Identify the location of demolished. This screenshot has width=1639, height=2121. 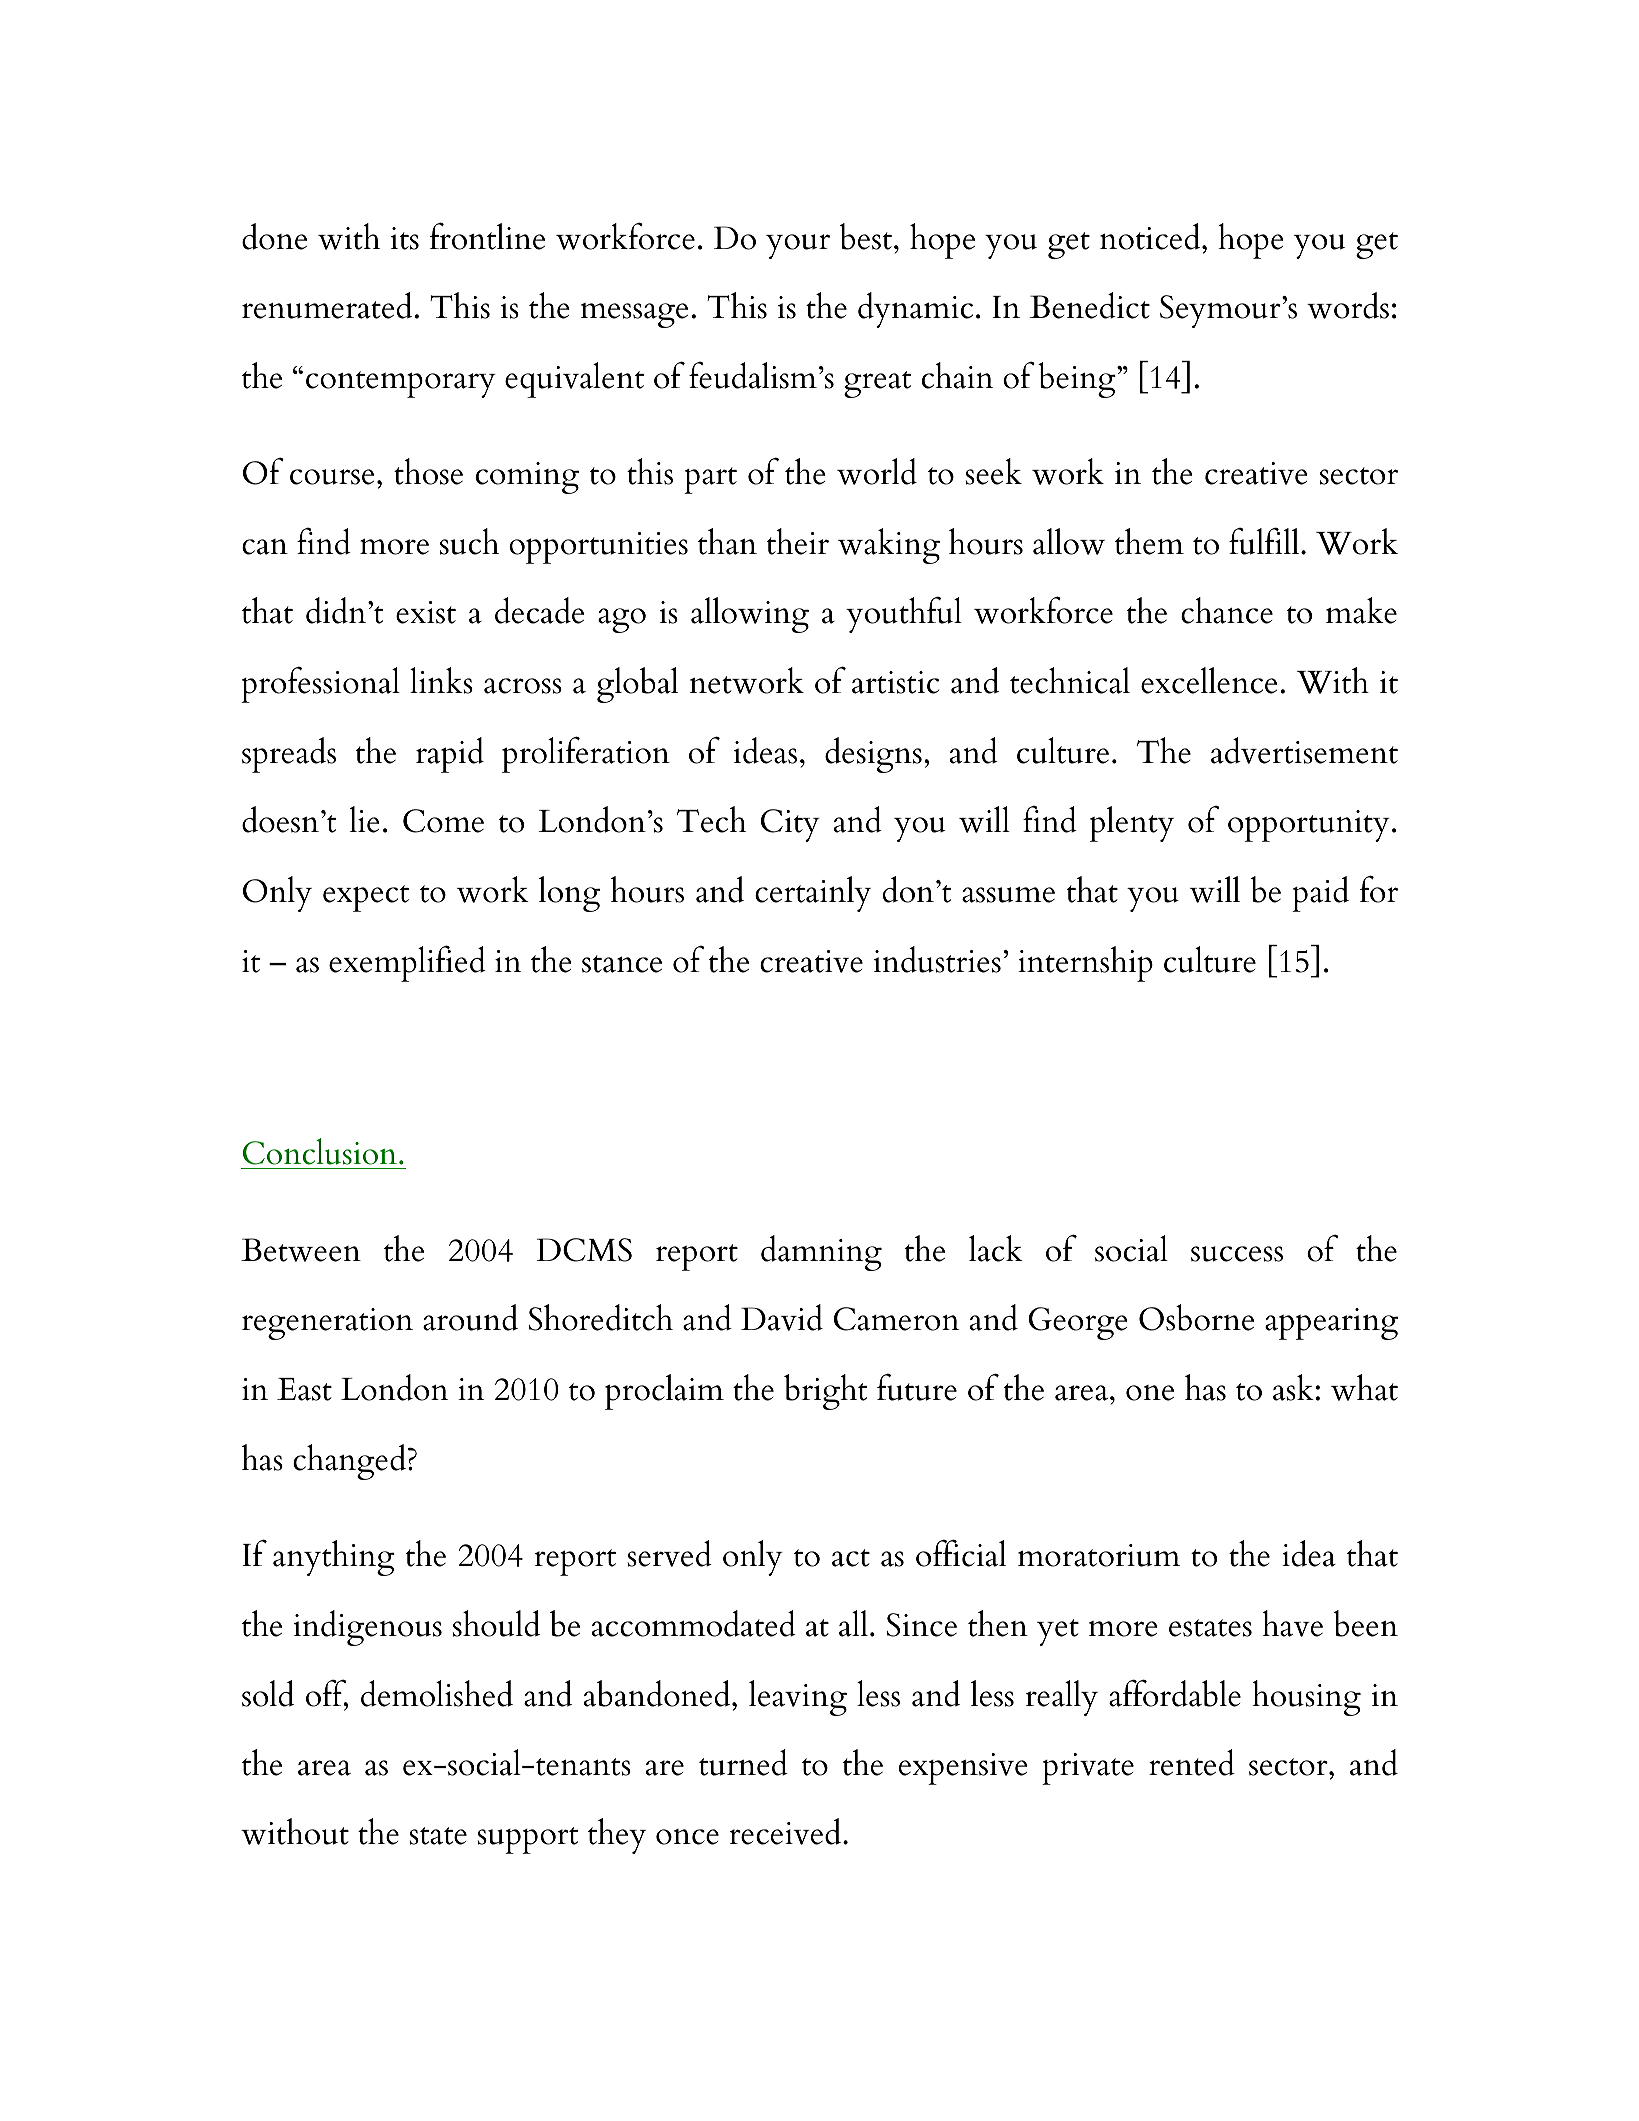
(437, 1693).
